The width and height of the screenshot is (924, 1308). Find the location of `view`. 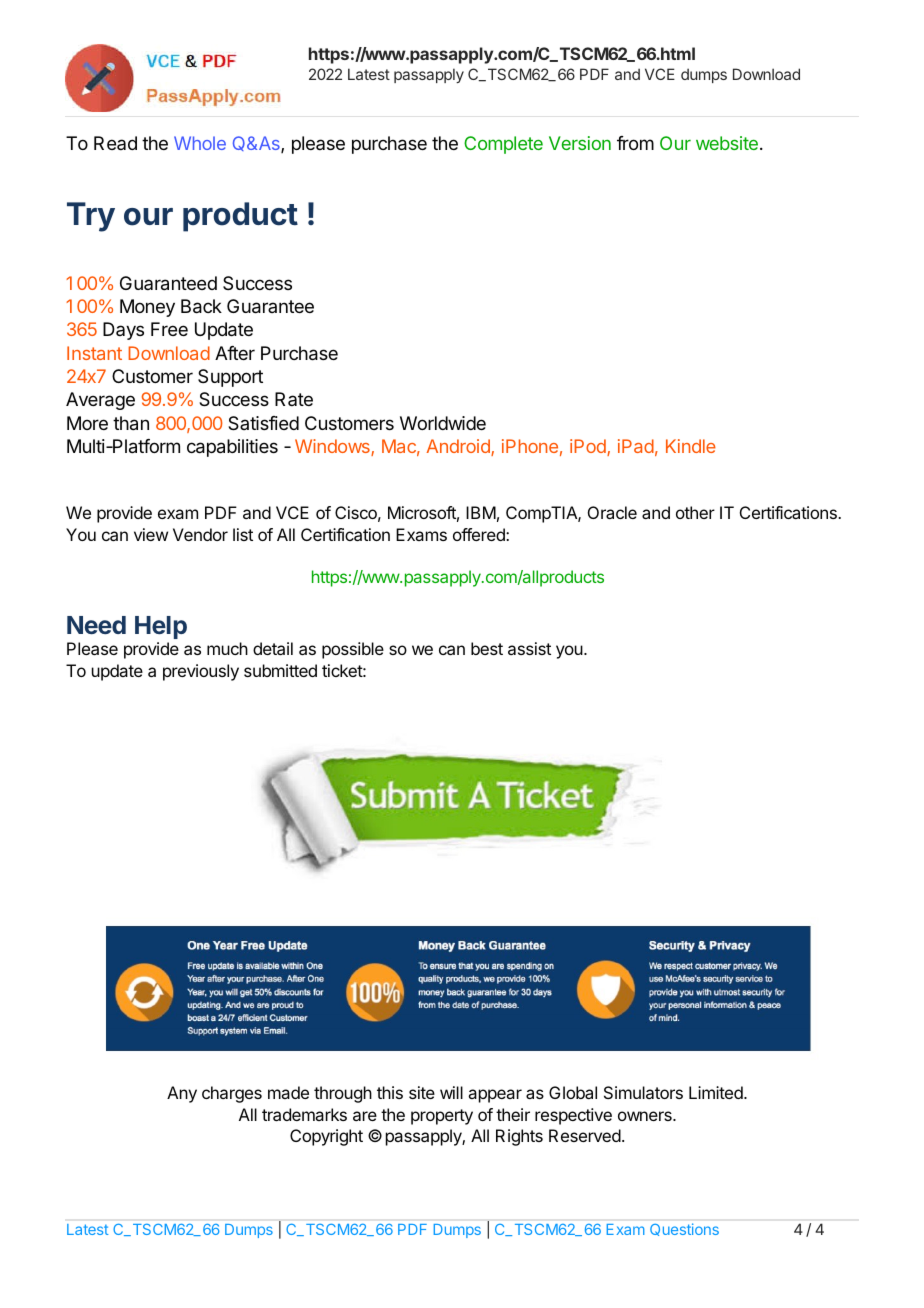

view is located at coordinates (151, 534).
